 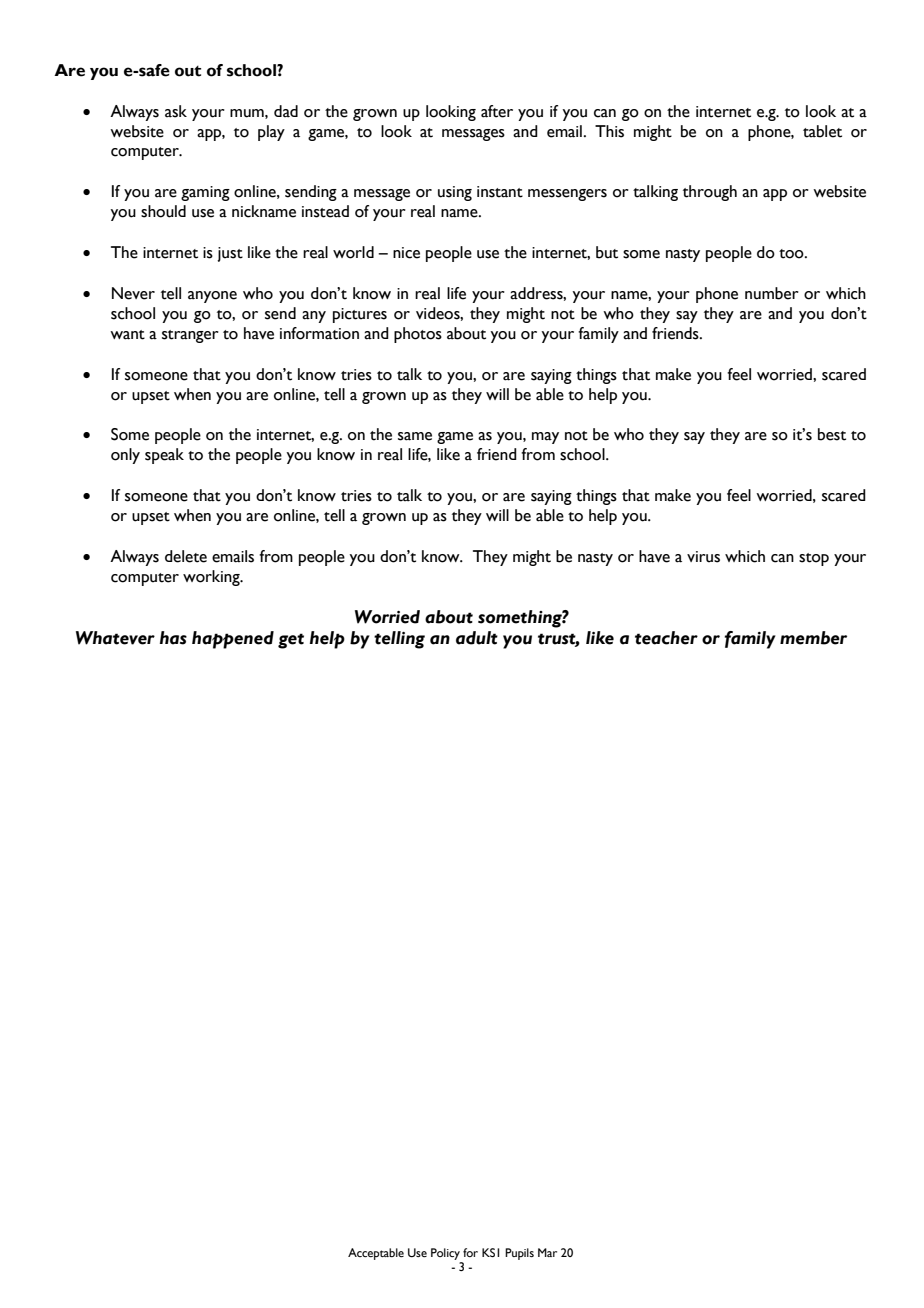 I want to click on Policy, so click(x=445, y=1254).
